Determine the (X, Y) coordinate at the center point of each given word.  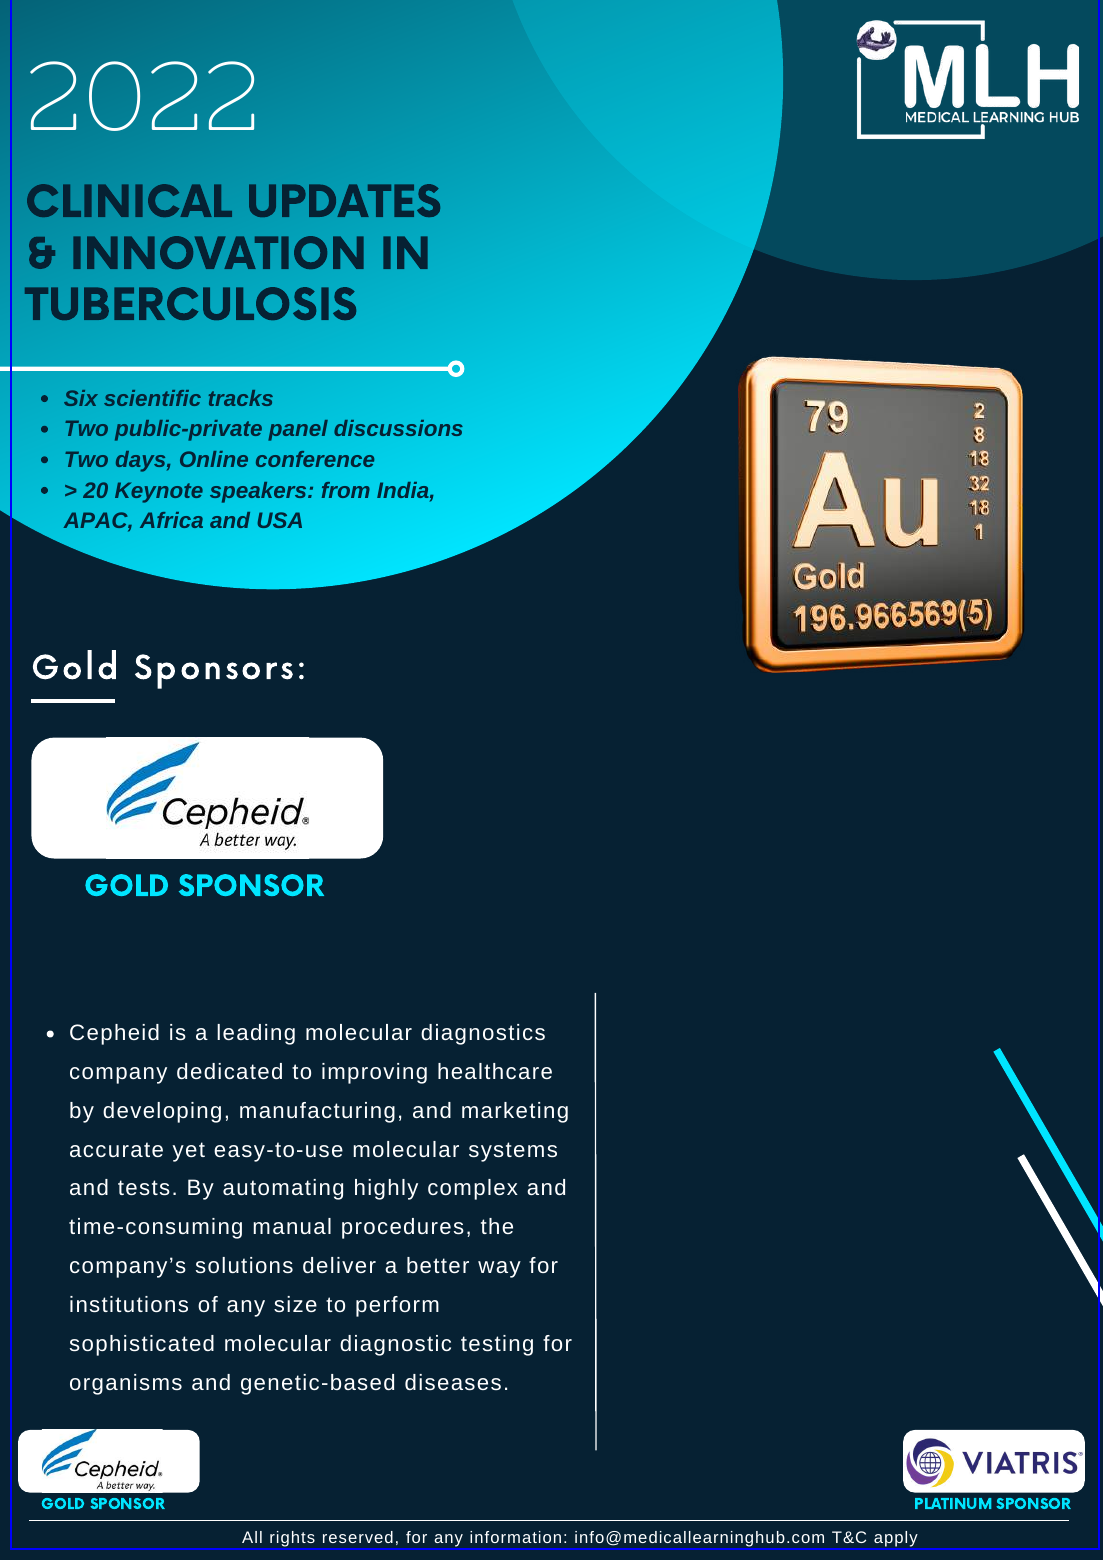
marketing (515, 1112)
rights (292, 1540)
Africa (171, 520)
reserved (358, 1537)
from (346, 490)
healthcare (495, 1071)
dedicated (229, 1071)
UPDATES (344, 200)
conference (315, 459)
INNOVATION (218, 252)
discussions (398, 428)
